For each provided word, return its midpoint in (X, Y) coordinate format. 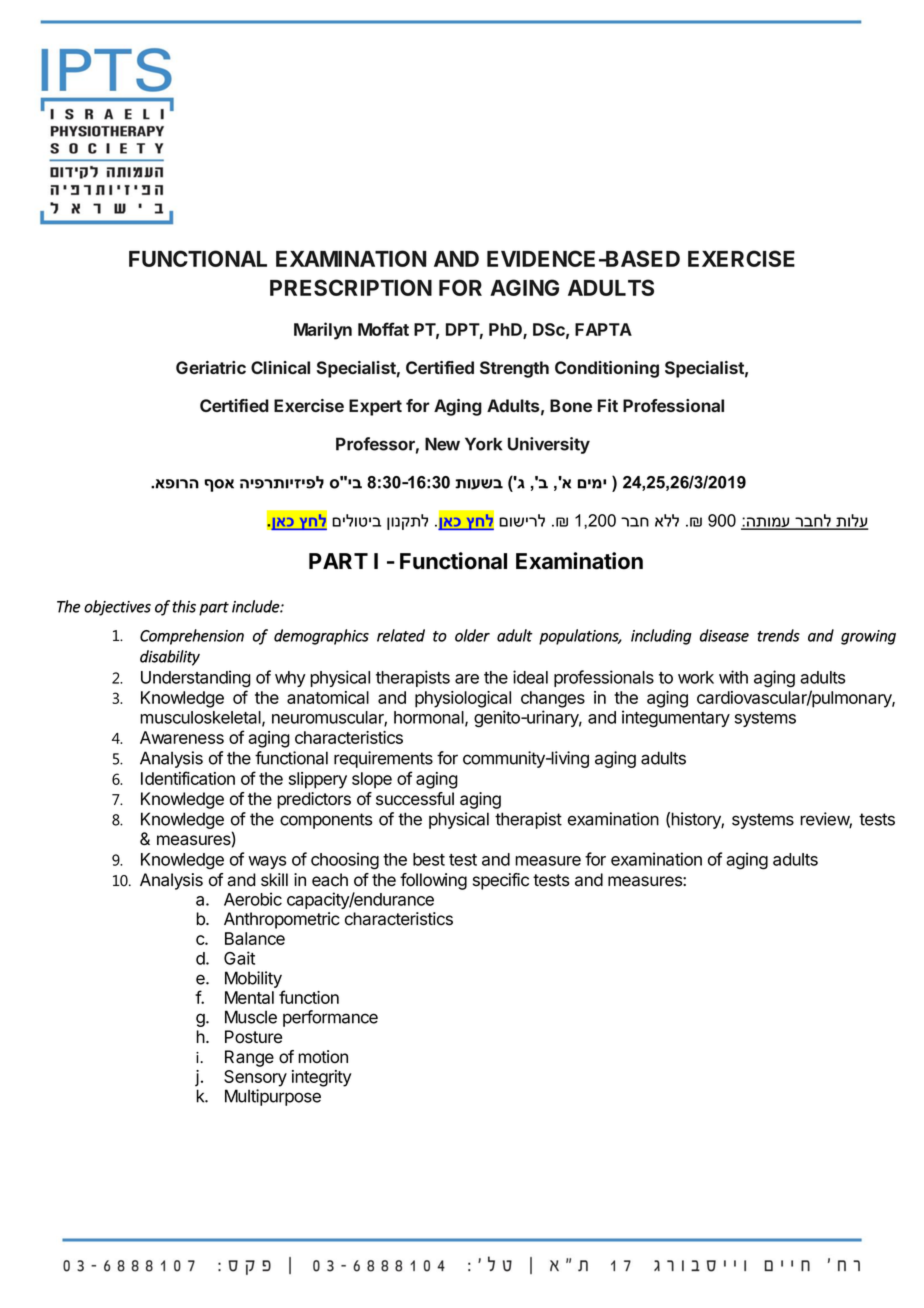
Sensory (255, 1078)
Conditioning (607, 369)
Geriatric (211, 367)
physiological (463, 699)
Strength (514, 369)
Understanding (196, 679)
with (733, 677)
